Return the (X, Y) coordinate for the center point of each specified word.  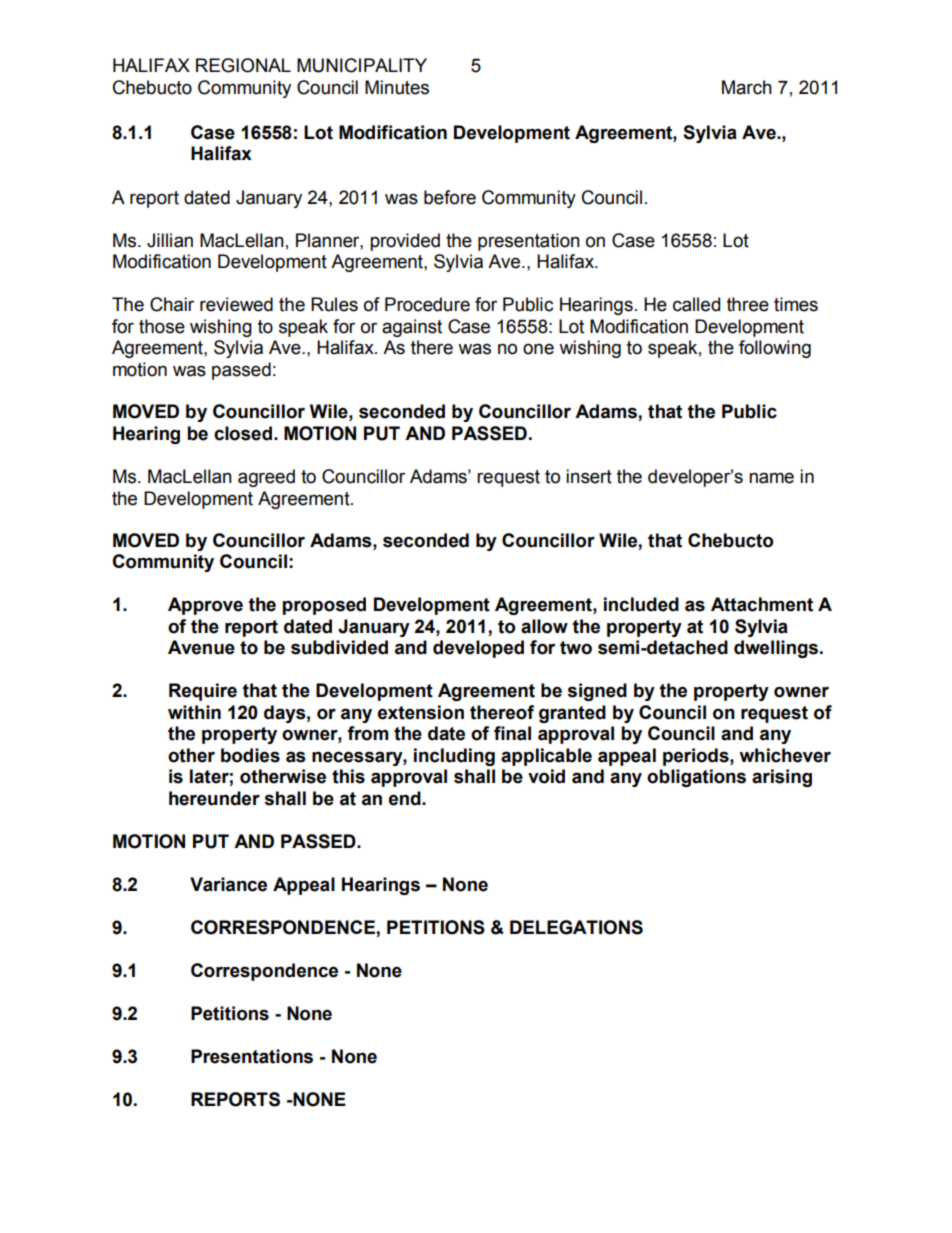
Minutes (397, 87)
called (696, 304)
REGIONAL (243, 65)
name (771, 478)
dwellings (777, 649)
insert (589, 476)
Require (203, 692)
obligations (696, 778)
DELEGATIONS (576, 927)
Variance (228, 884)
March (747, 87)
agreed (266, 478)
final (512, 733)
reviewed (236, 304)
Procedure (427, 304)
